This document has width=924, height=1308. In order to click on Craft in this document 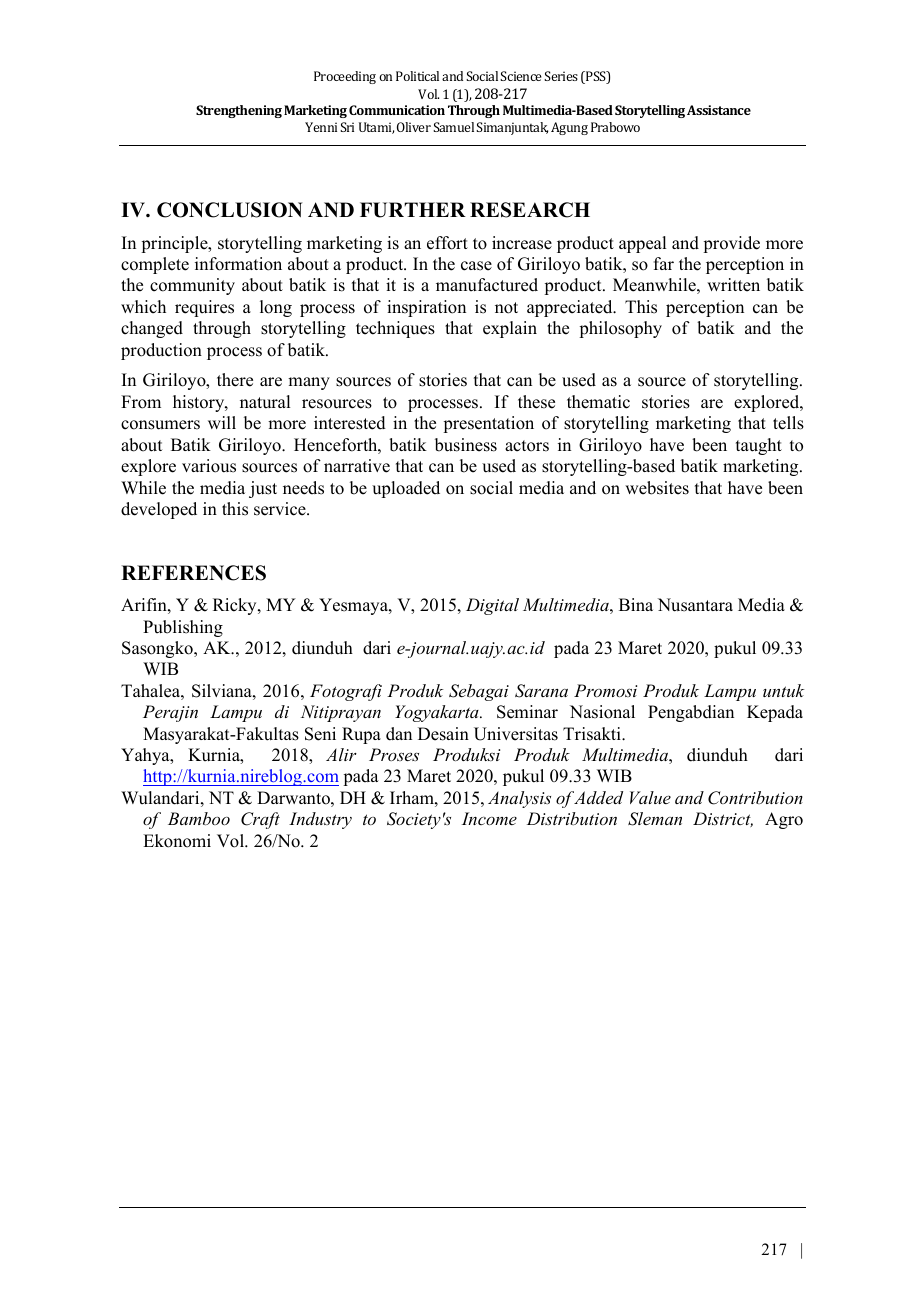, I will do `click(260, 820)`.
